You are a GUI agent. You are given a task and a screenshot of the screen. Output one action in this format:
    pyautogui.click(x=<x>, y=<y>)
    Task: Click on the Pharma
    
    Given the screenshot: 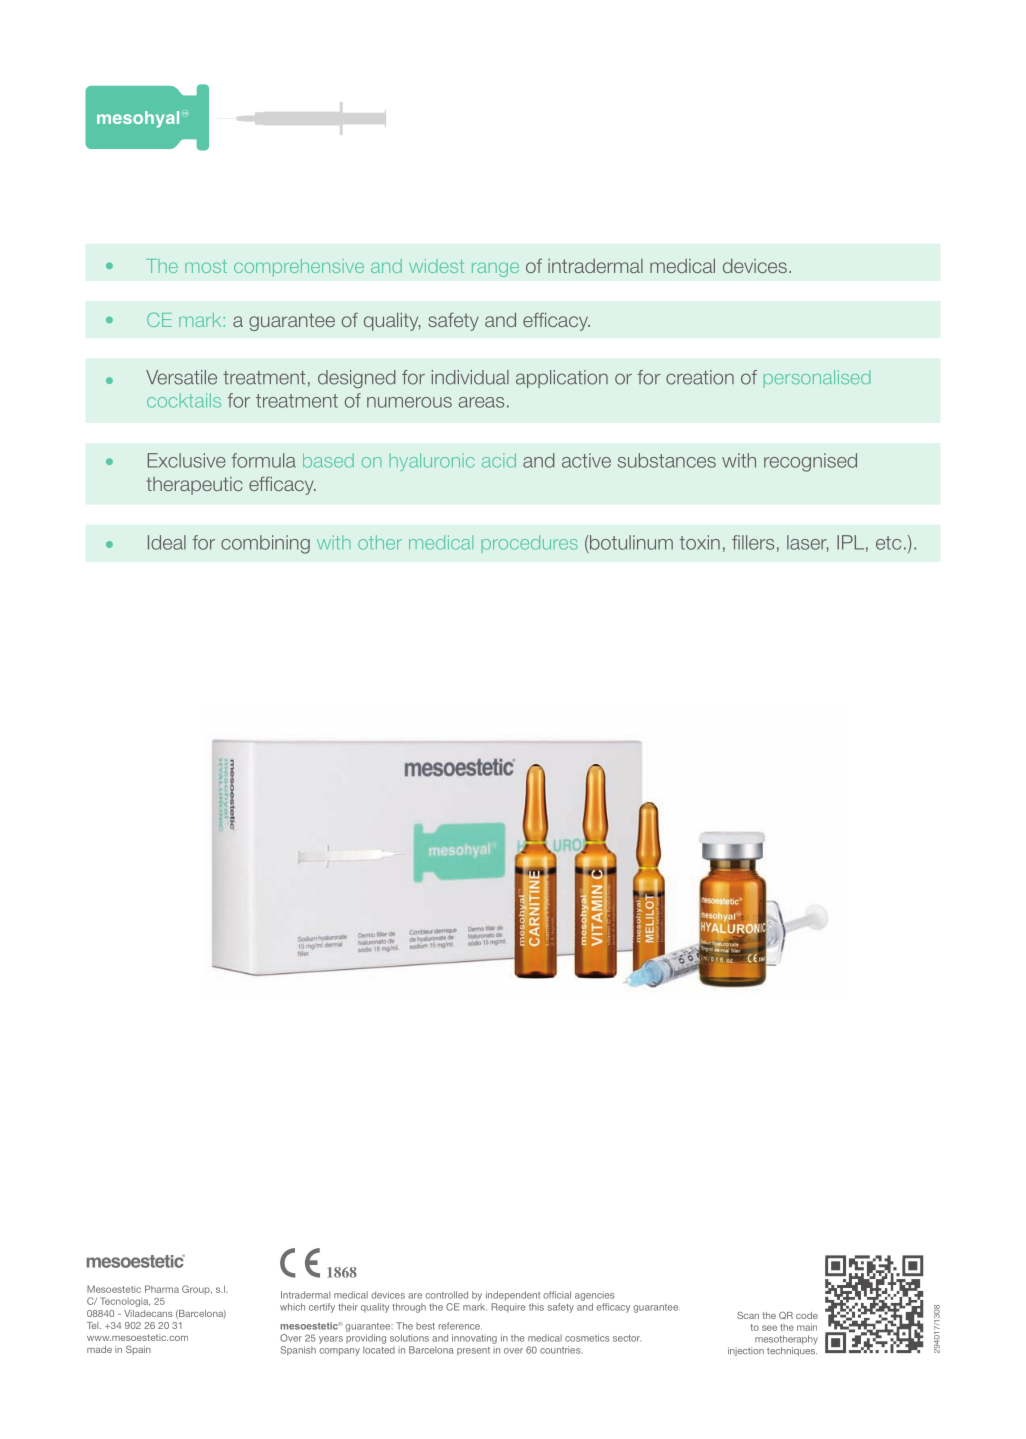 What is the action you would take?
    pyautogui.click(x=162, y=1289)
